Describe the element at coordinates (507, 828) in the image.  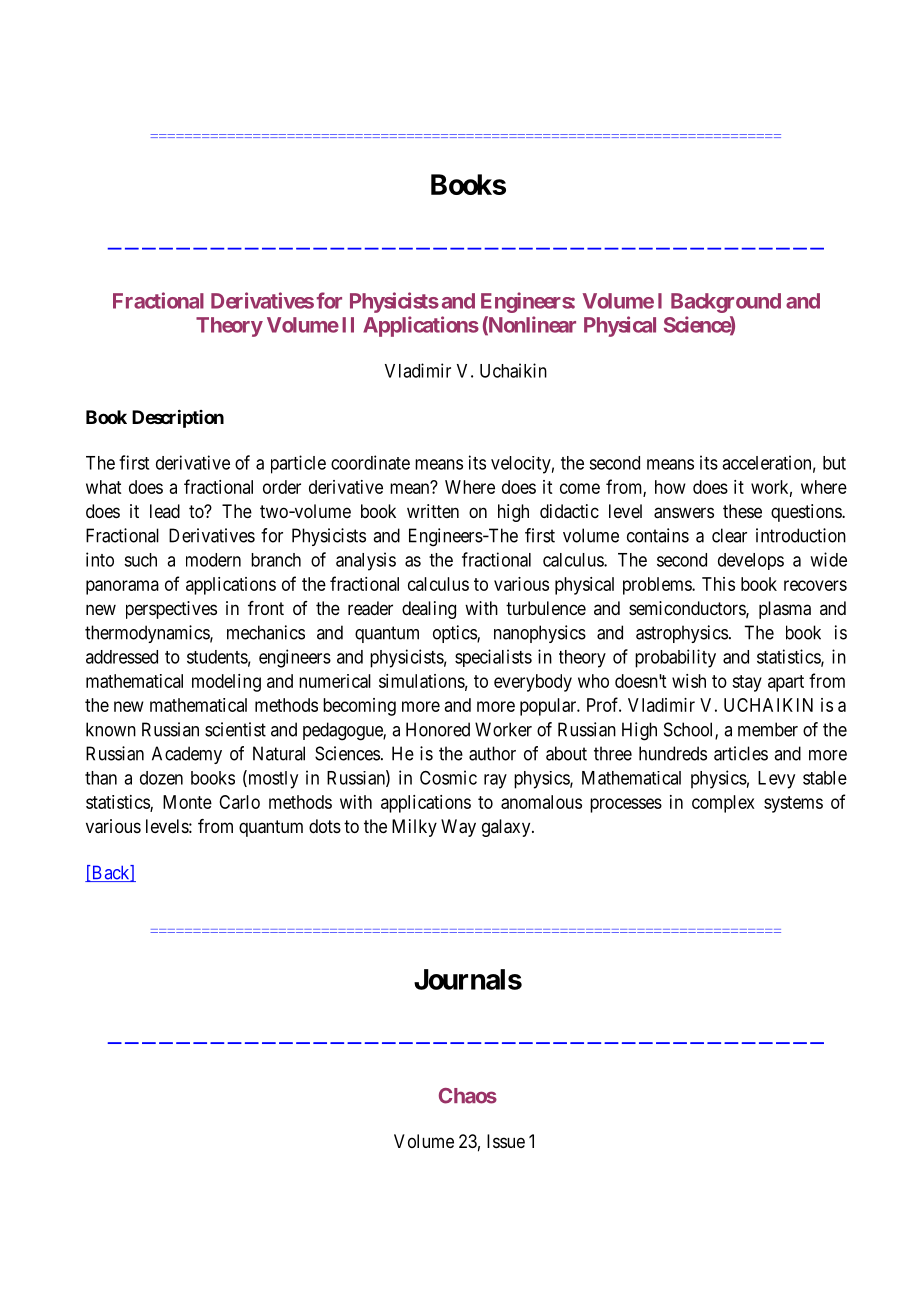
I see `galaxy` at that location.
